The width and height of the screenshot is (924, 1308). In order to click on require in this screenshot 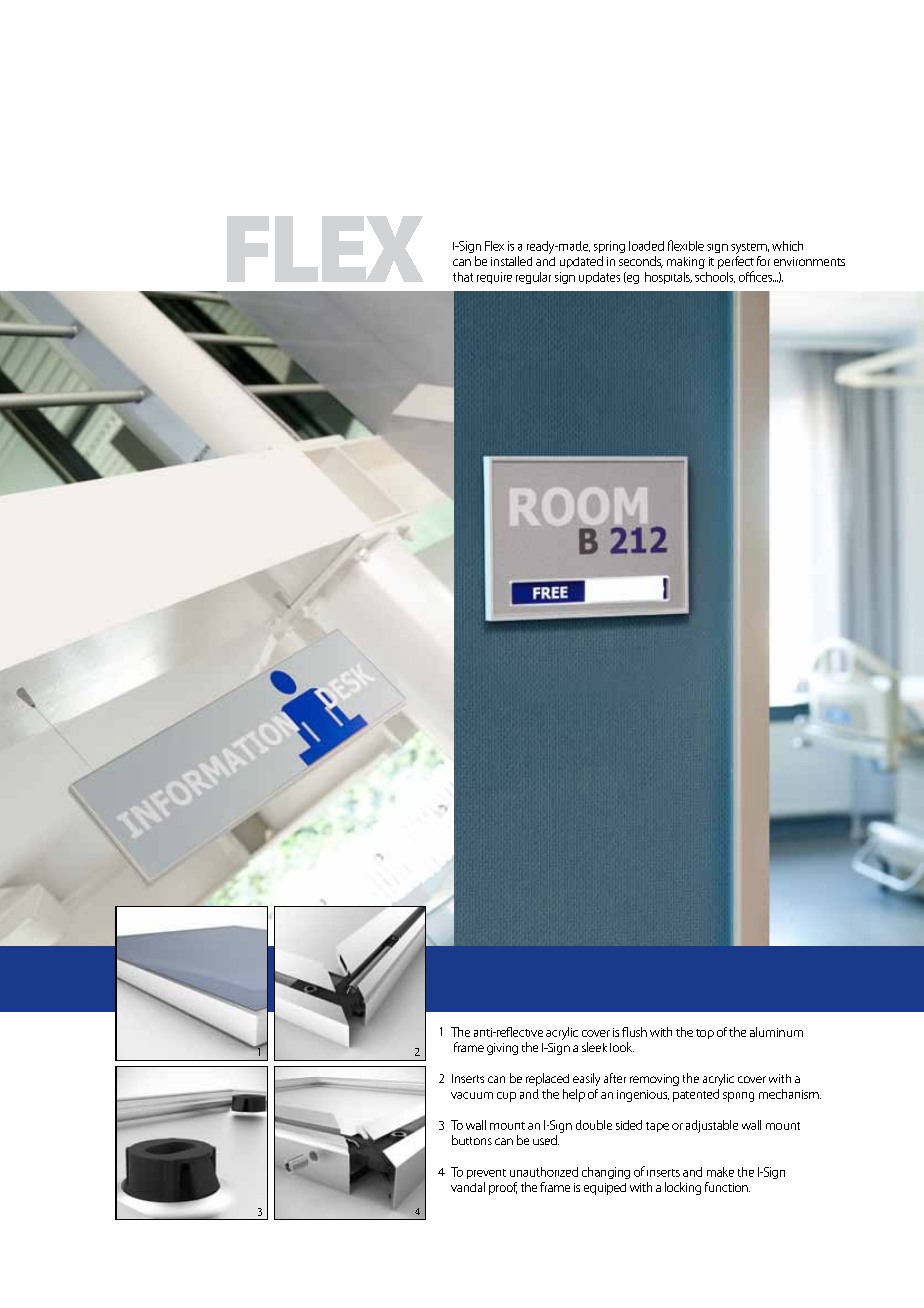, I will do `click(494, 278)`.
